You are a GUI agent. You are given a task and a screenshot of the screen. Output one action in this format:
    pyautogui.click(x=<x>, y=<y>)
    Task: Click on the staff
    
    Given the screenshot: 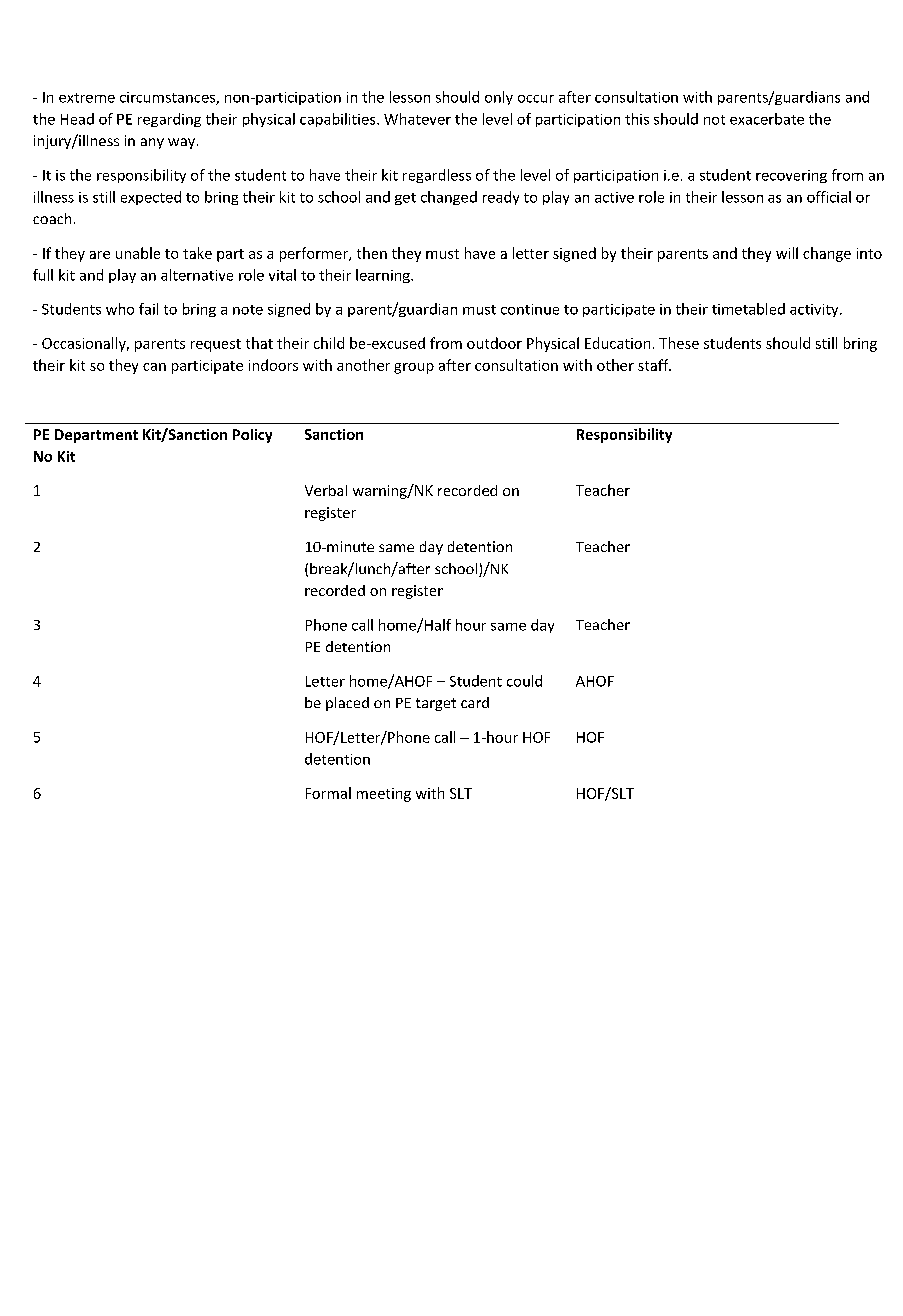 What is the action you would take?
    pyautogui.click(x=654, y=365)
